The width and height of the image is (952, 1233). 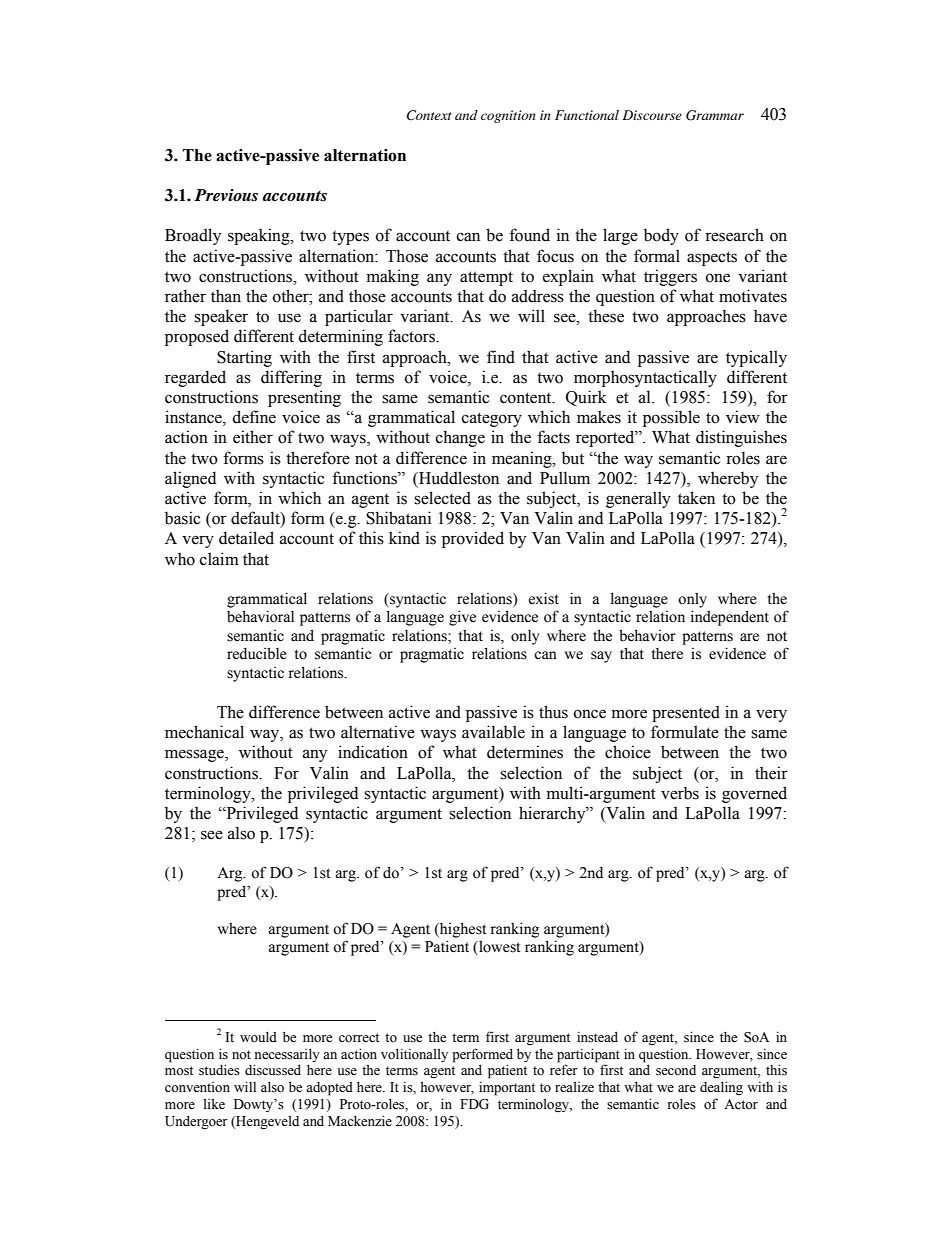 What do you see at coordinates (715, 115) in the image?
I see `Grammar` at bounding box center [715, 115].
